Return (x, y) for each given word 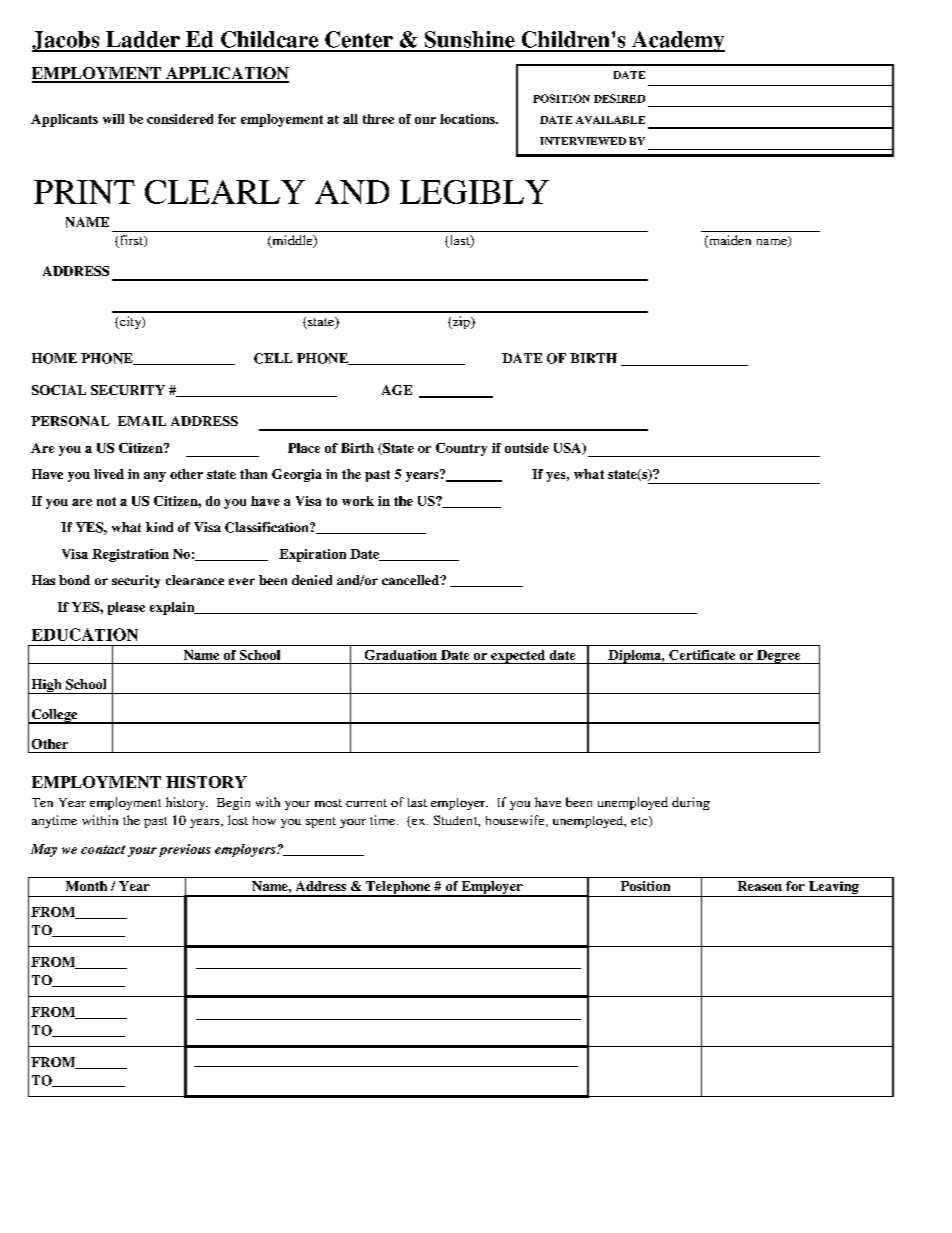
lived (109, 474)
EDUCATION (85, 634)
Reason (760, 886)
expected (518, 657)
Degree (779, 657)
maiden (729, 241)
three (378, 119)
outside (527, 448)
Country (461, 449)
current (366, 803)
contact (103, 849)
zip (461, 322)
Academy (677, 41)
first (131, 241)
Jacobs (67, 41)
